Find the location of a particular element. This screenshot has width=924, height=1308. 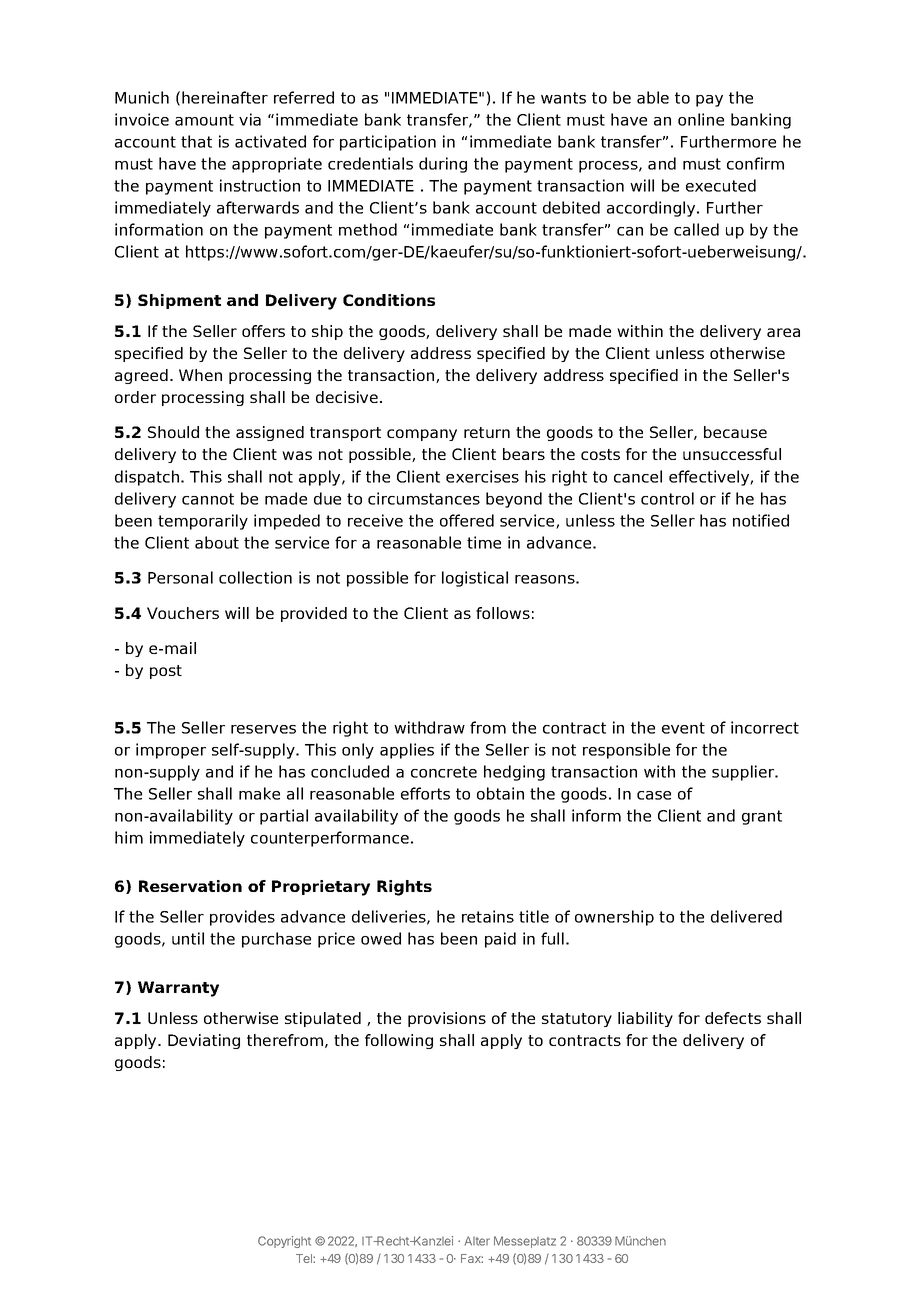

grant is located at coordinates (762, 817).
